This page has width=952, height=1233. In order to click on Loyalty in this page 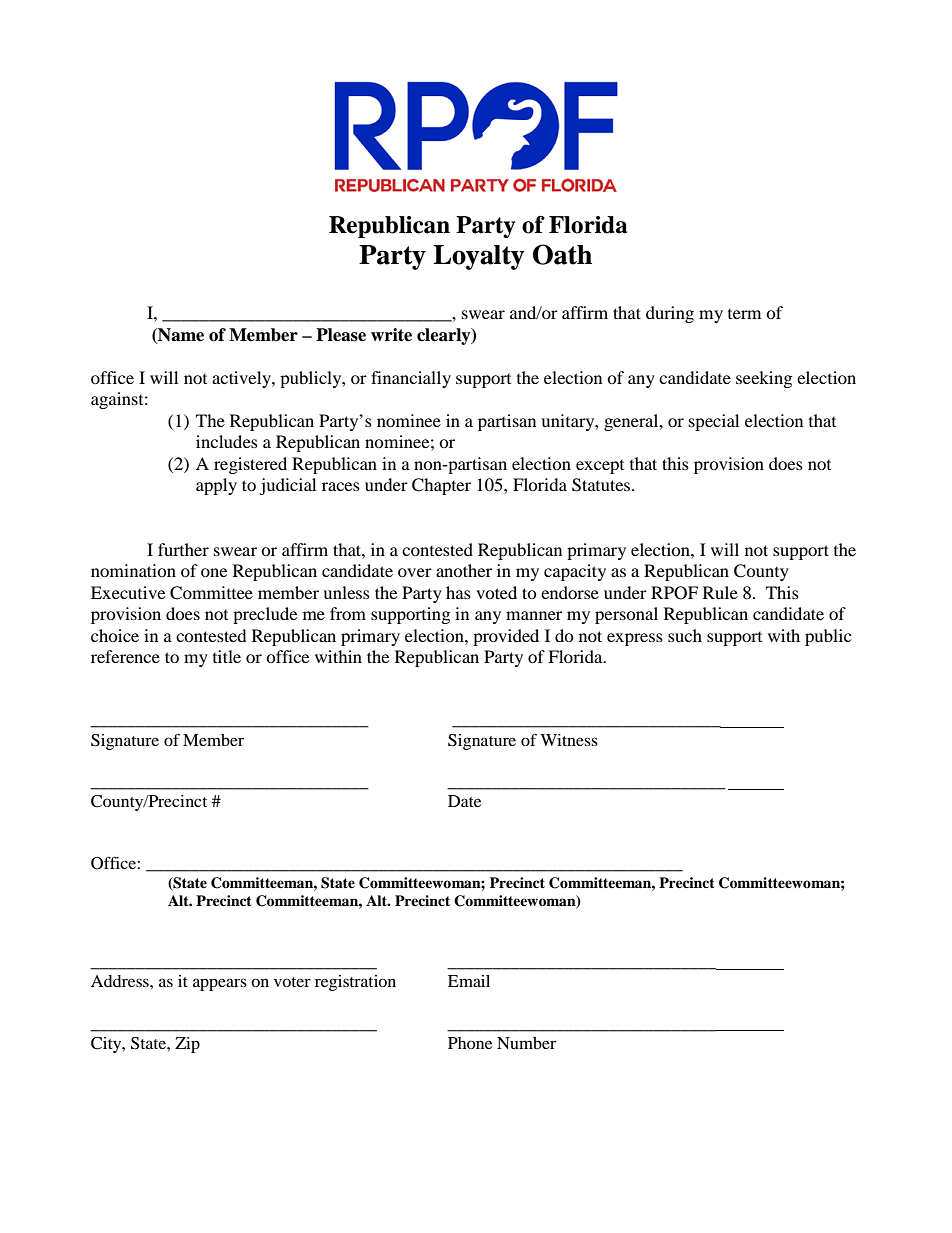, I will do `click(479, 257)`.
